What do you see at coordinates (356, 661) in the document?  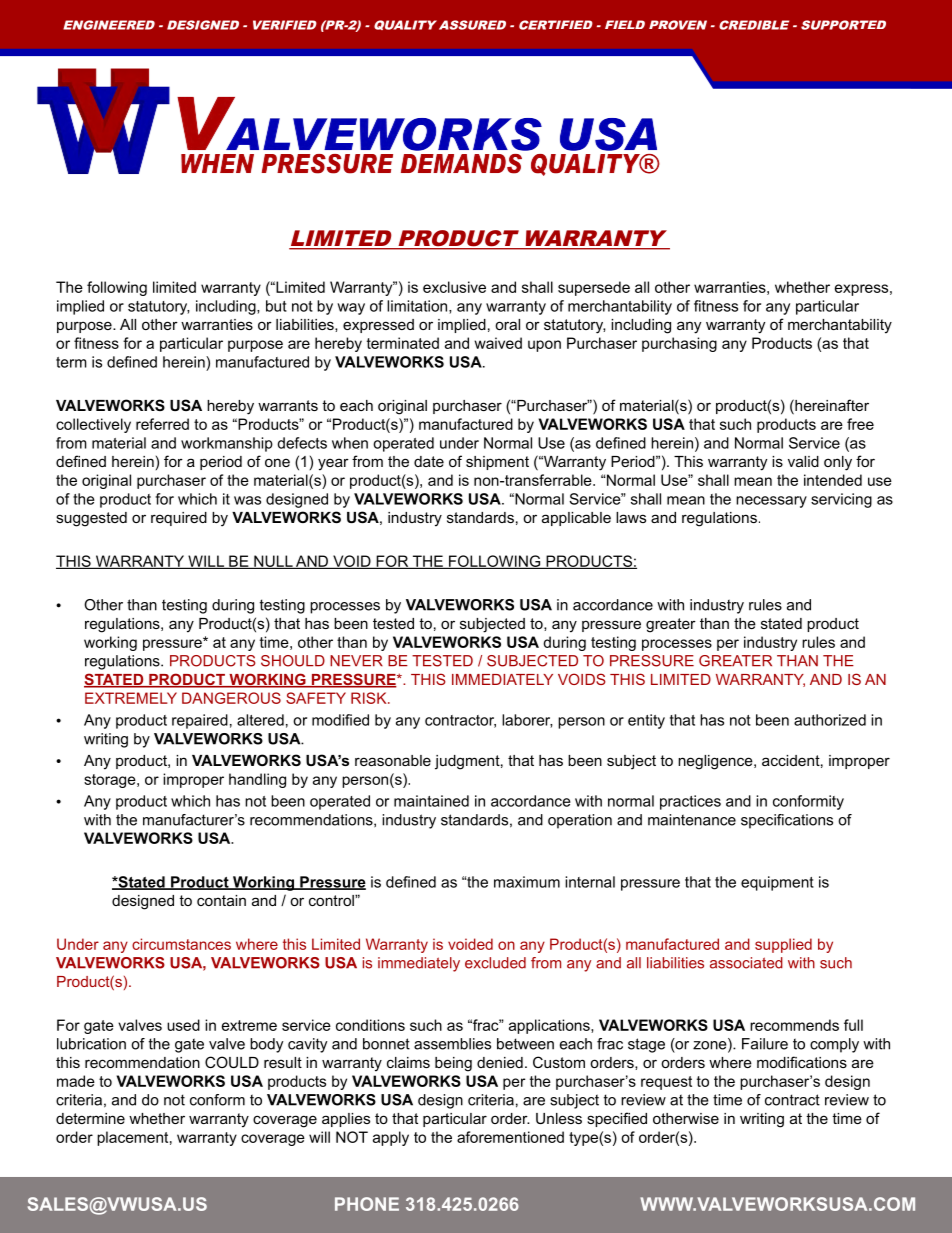 I see `NEVER` at bounding box center [356, 661].
